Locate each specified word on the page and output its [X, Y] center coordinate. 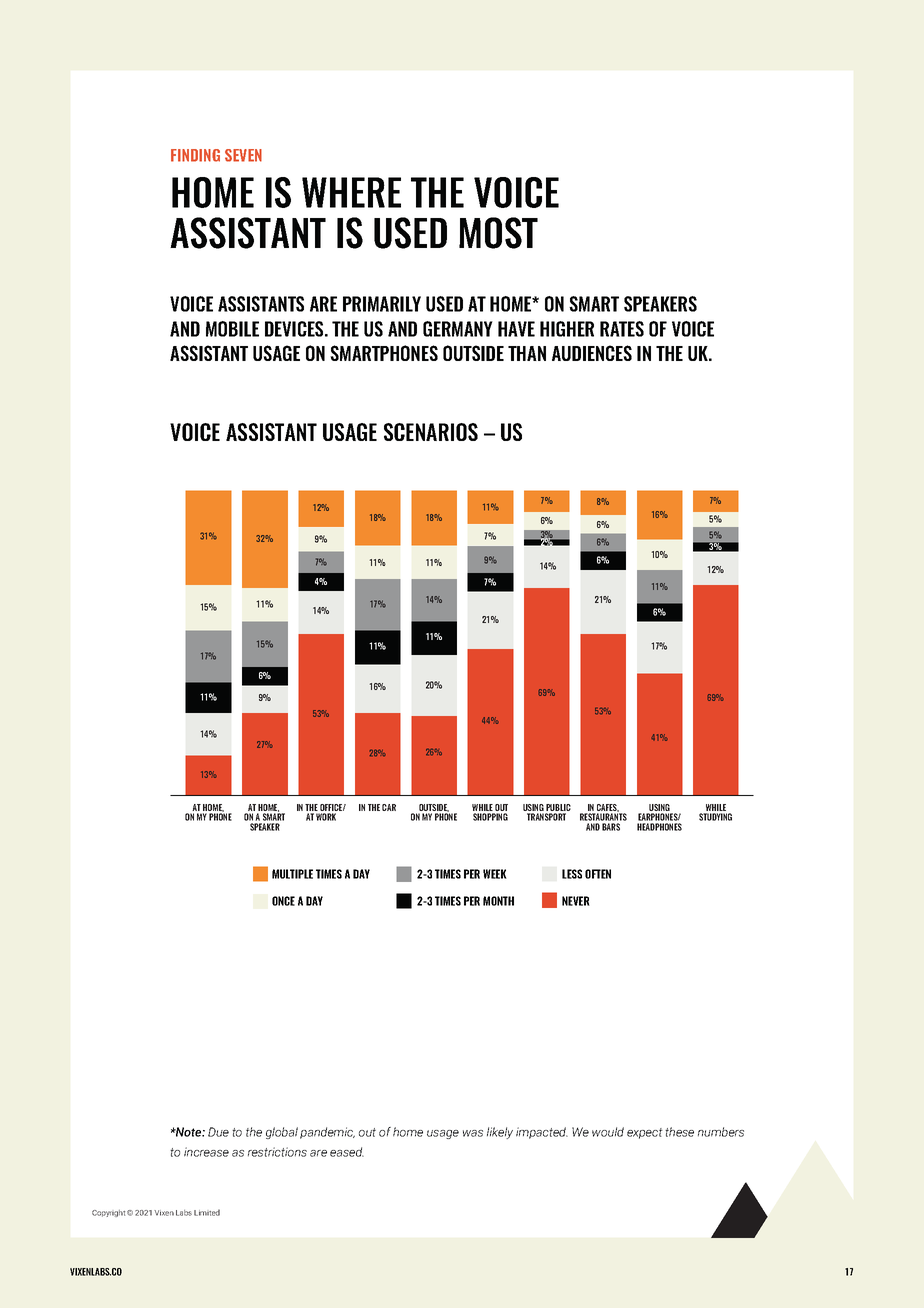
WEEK [495, 874]
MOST [498, 233]
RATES [622, 329]
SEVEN [243, 155]
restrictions [277, 1152]
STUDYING [715, 817]
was [473, 1133]
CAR [389, 807]
